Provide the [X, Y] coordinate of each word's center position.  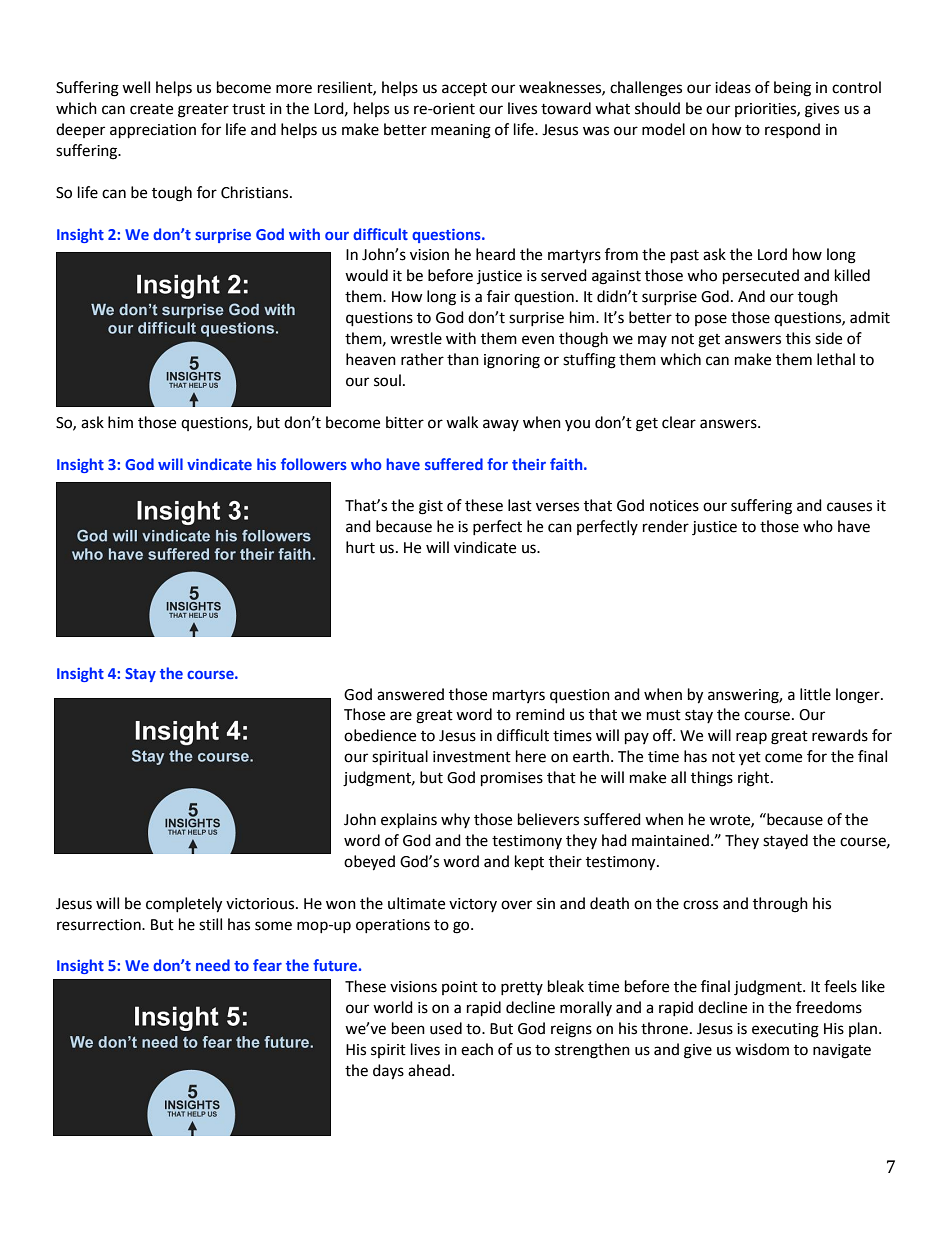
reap [751, 738]
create [151, 109]
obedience [380, 735]
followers [314, 464]
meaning [461, 131]
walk [462, 422]
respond [792, 130]
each [477, 1049]
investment [472, 757]
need [213, 965]
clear [679, 422]
